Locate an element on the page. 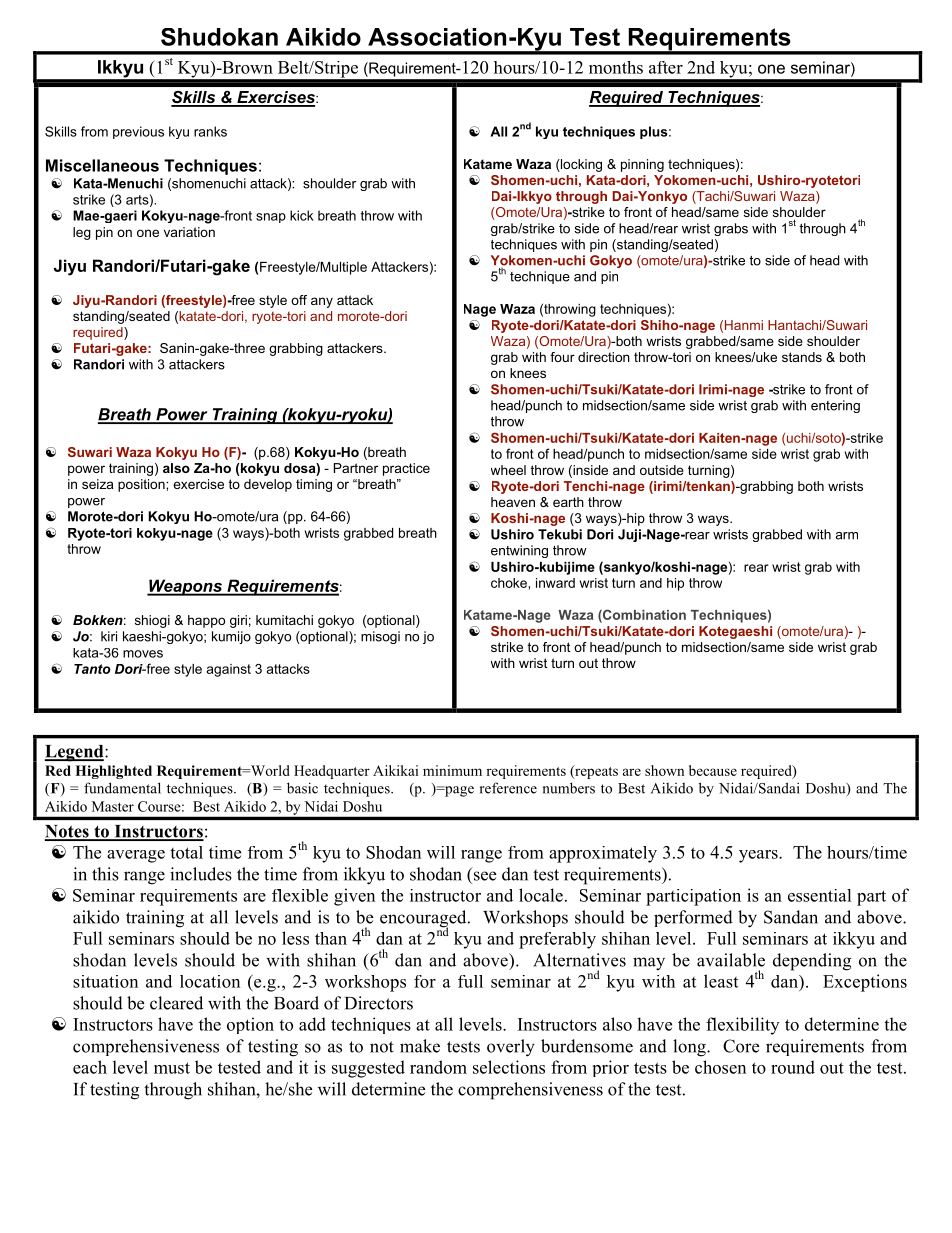  arm is located at coordinates (846, 536).
